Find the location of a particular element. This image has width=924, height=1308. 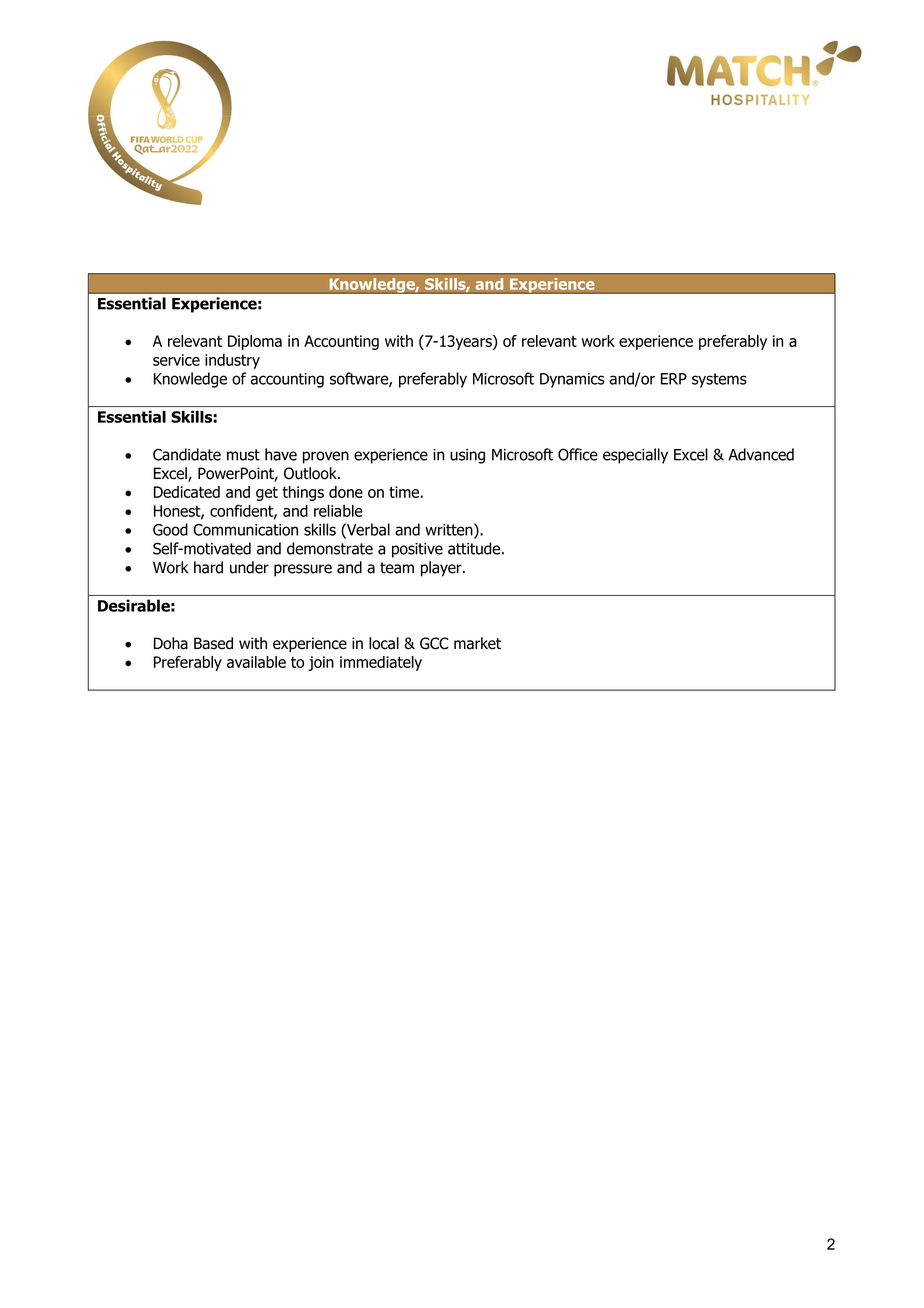

industry is located at coordinates (232, 361).
